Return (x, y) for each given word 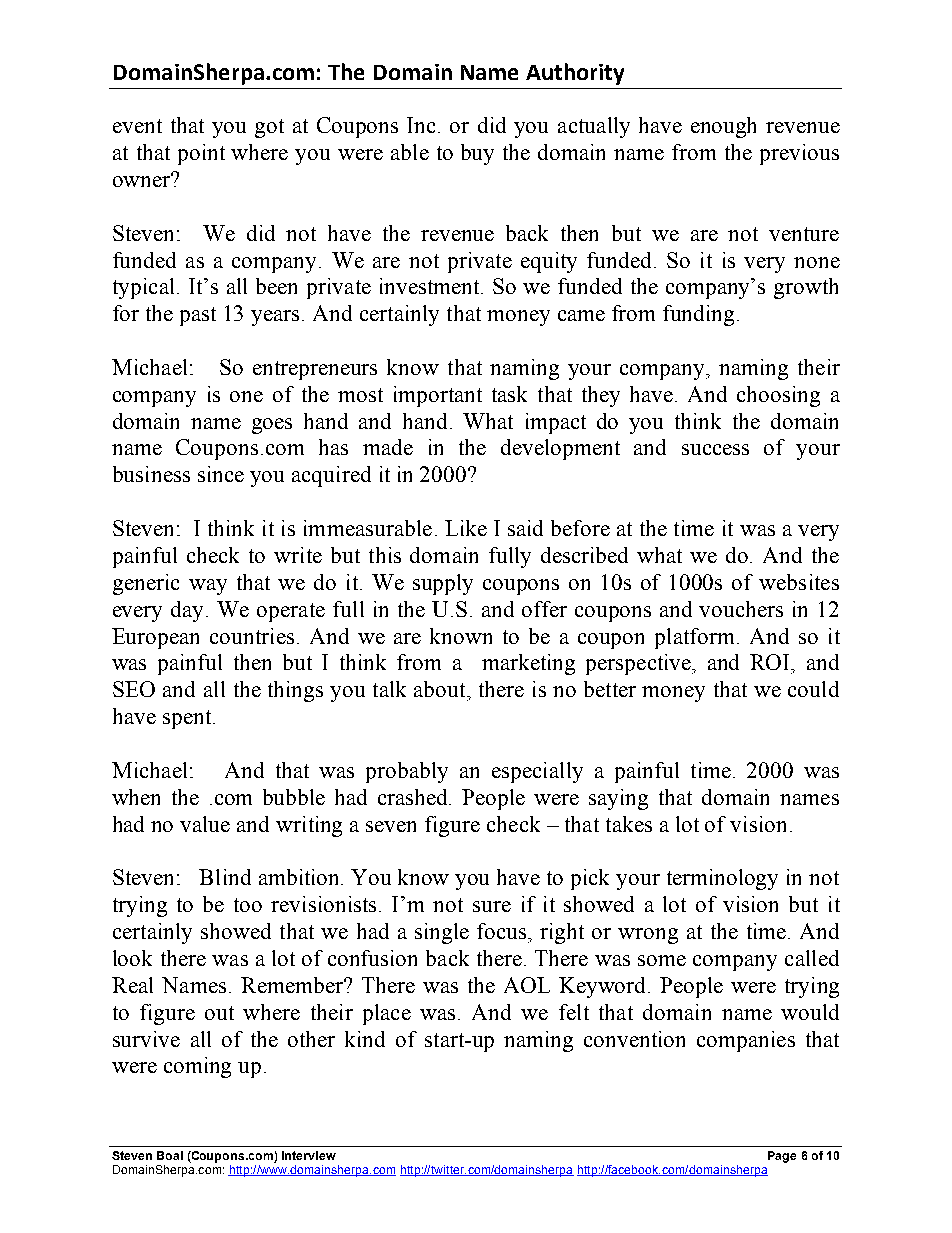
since (221, 474)
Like (466, 528)
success (715, 449)
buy (477, 154)
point (201, 154)
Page (782, 1157)
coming (197, 1067)
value (205, 824)
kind (365, 1039)
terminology (722, 879)
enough (723, 127)
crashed (414, 797)
